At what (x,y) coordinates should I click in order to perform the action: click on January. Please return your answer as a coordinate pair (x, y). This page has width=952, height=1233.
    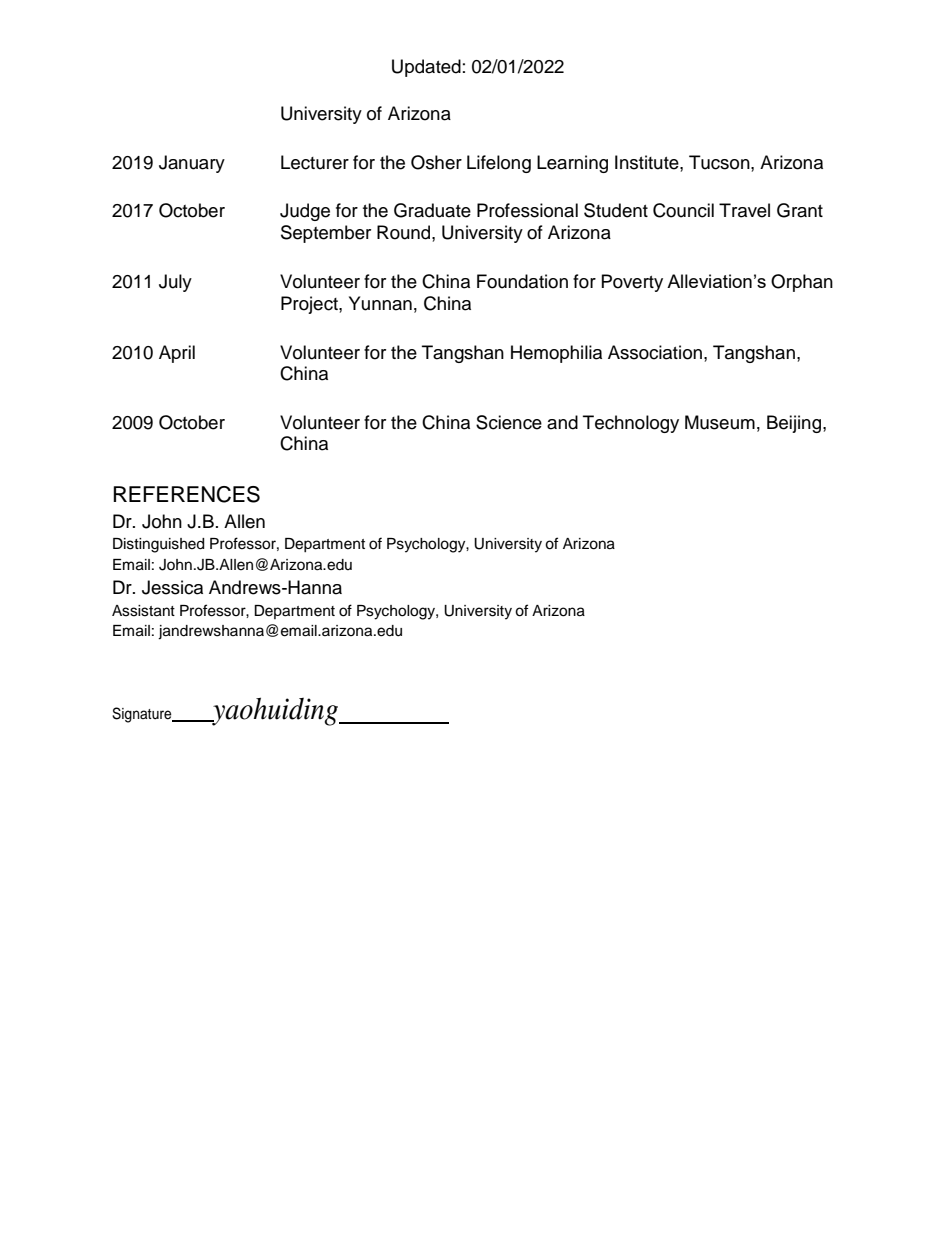
    Looking at the image, I should click on (192, 164).
